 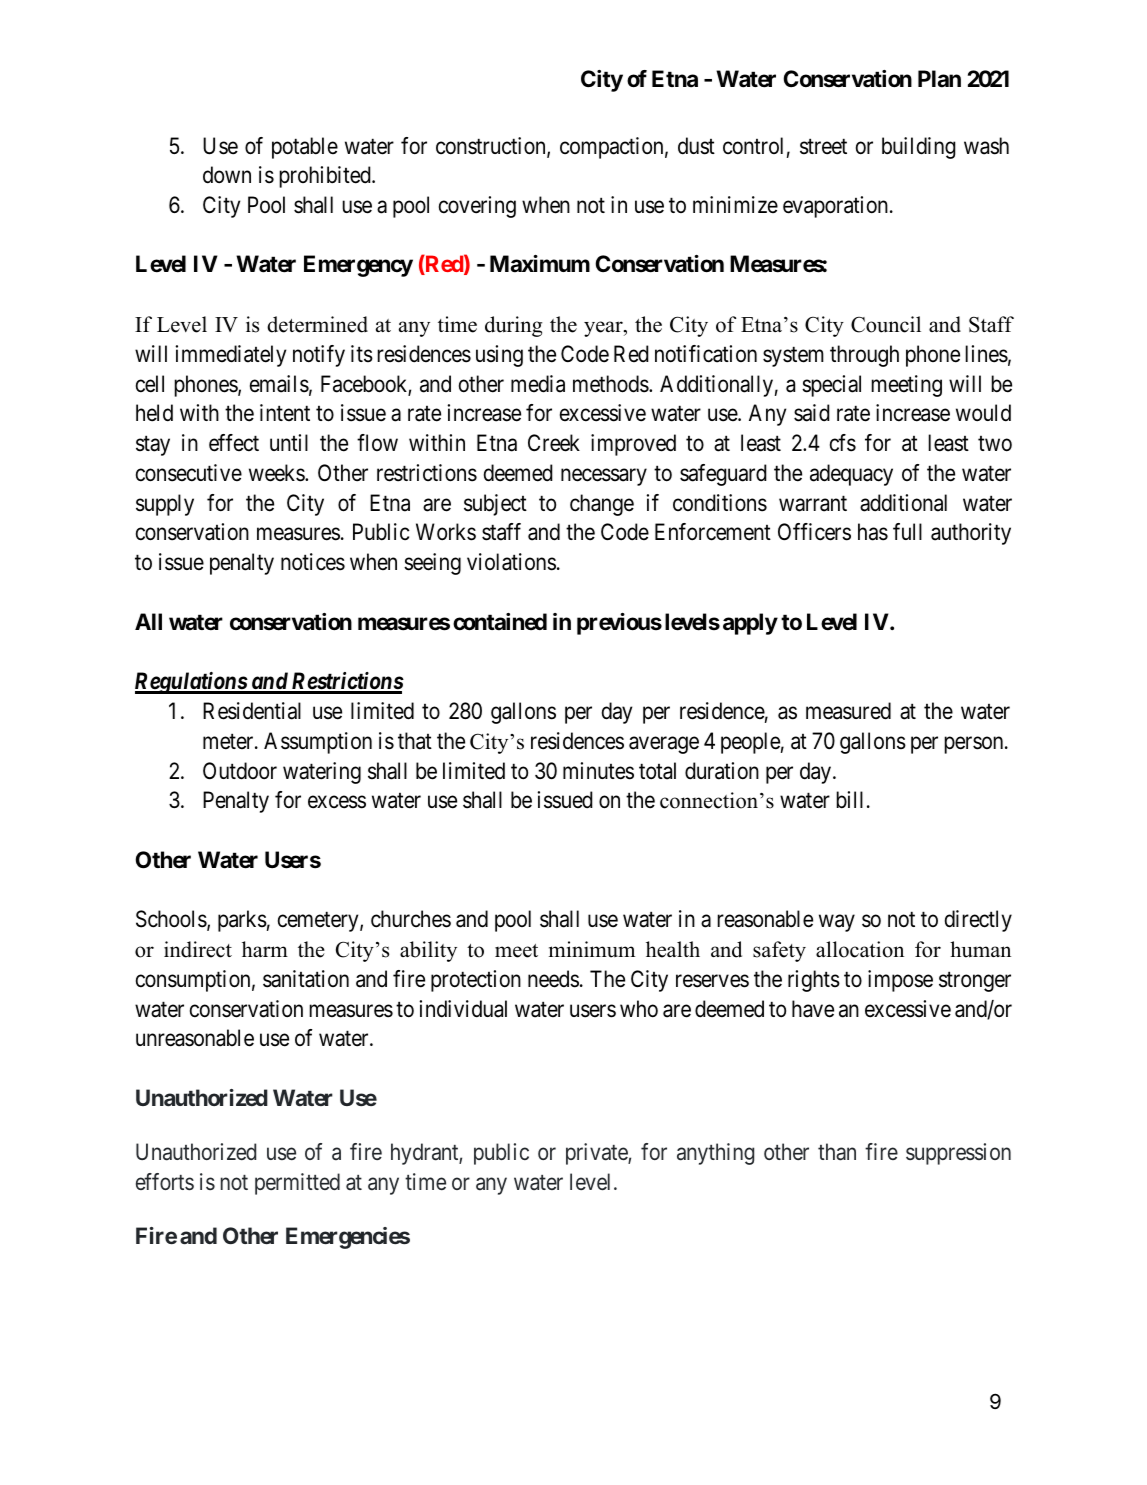 I want to click on building, so click(x=919, y=148).
